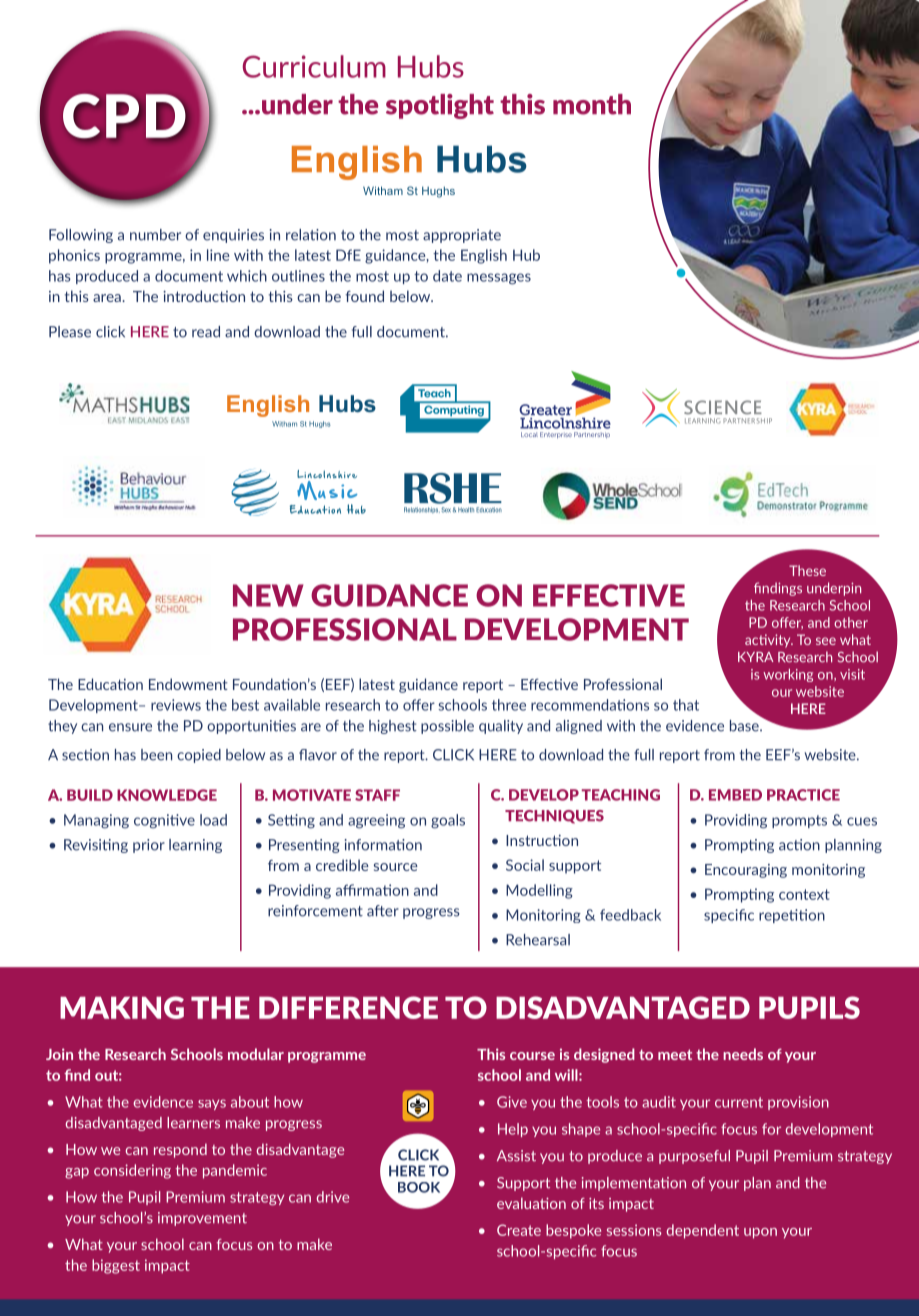 The width and height of the screenshot is (919, 1316). I want to click on prior, so click(149, 846).
